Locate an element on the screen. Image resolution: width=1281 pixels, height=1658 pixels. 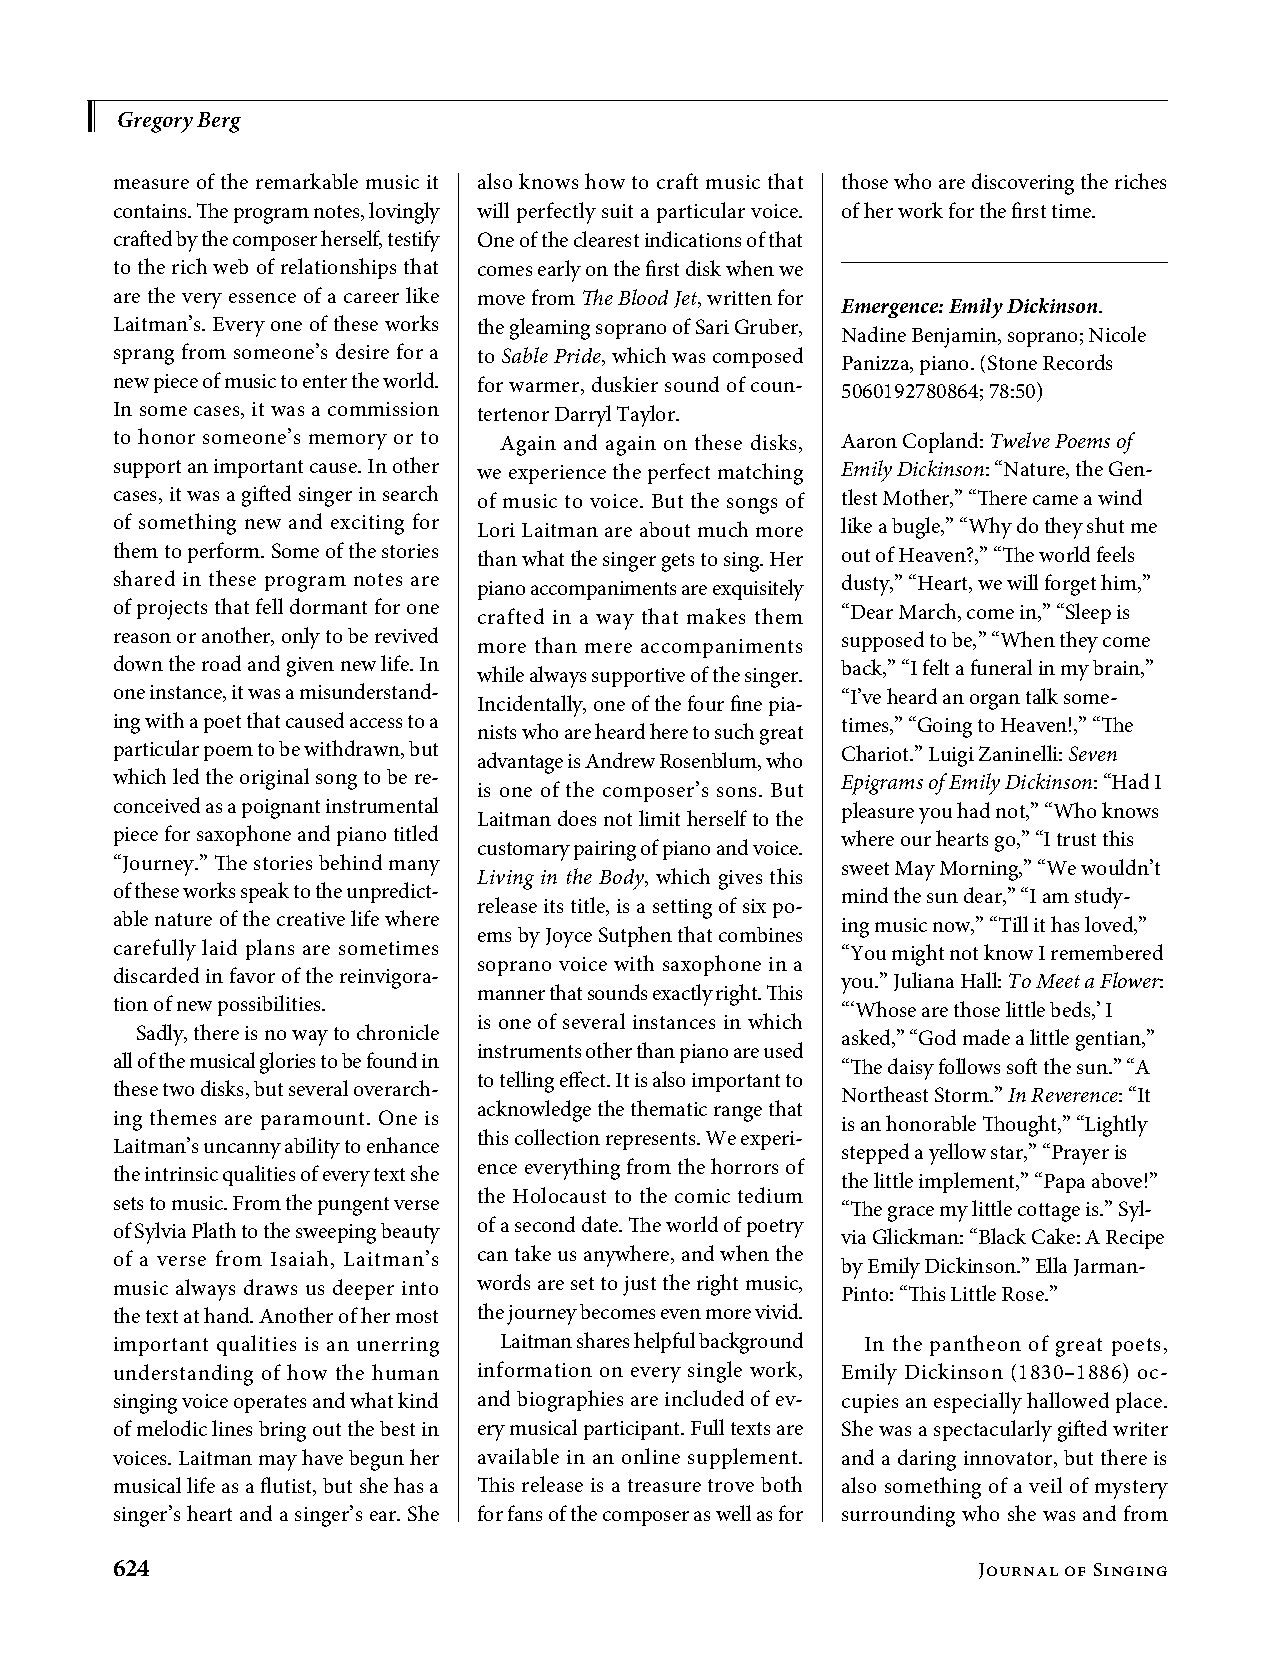
soft is located at coordinates (1022, 1066).
